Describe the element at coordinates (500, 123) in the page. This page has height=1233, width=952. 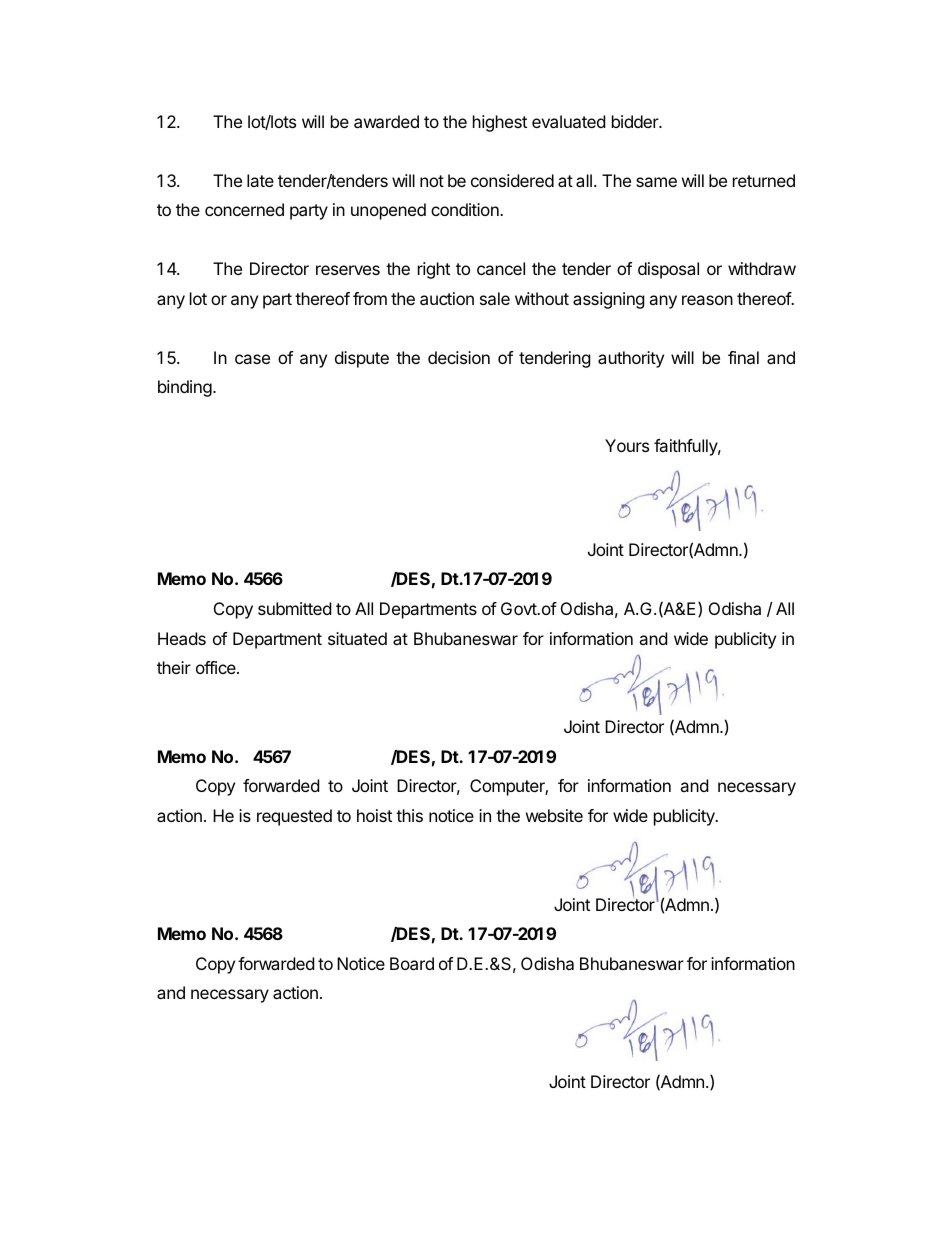
I see `highest` at that location.
